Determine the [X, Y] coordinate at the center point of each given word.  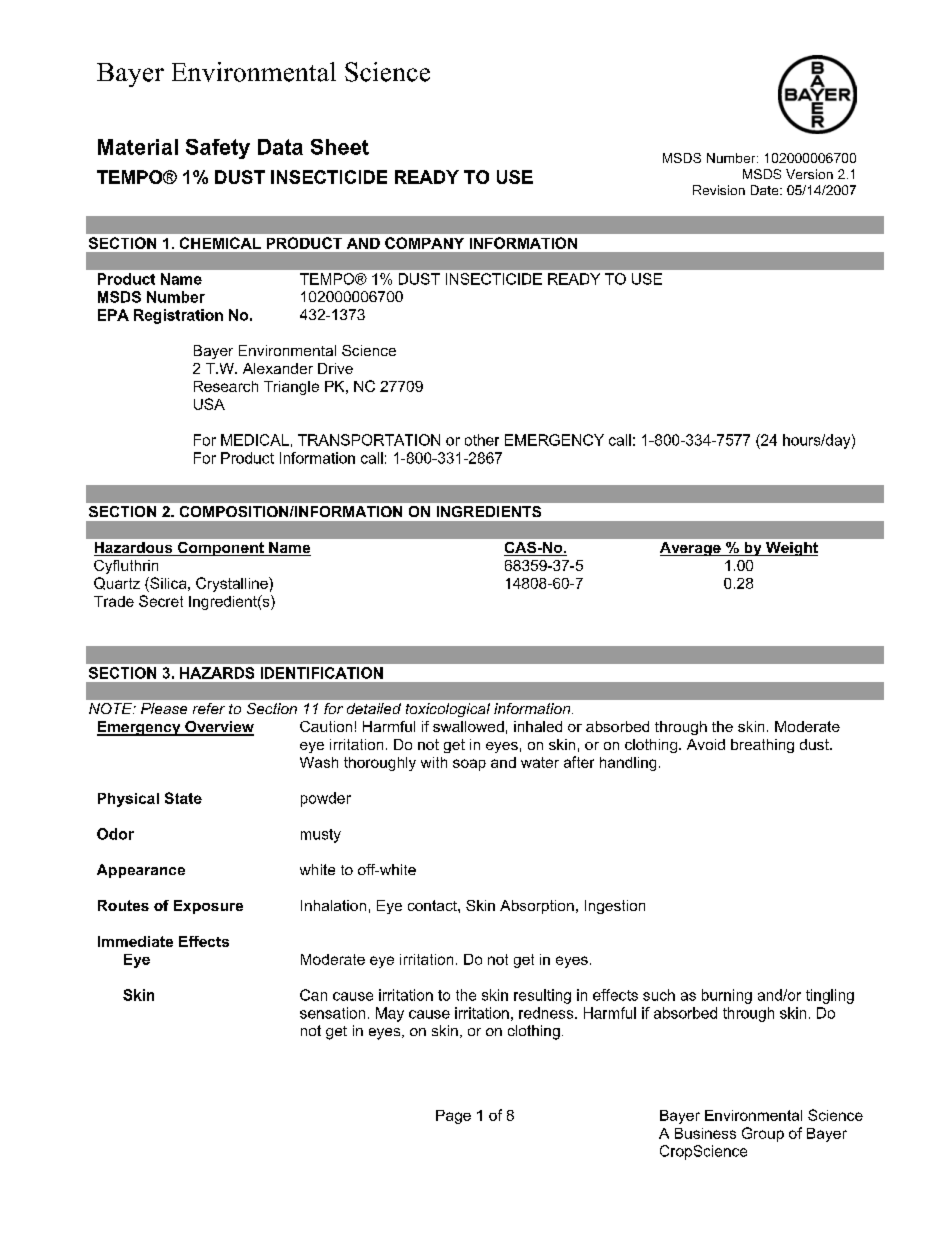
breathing [762, 746]
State [183, 798]
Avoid [706, 744]
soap [469, 765]
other [482, 440]
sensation [332, 1013]
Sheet [340, 147]
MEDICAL [255, 440]
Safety [218, 149]
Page [453, 1117]
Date [766, 190]
